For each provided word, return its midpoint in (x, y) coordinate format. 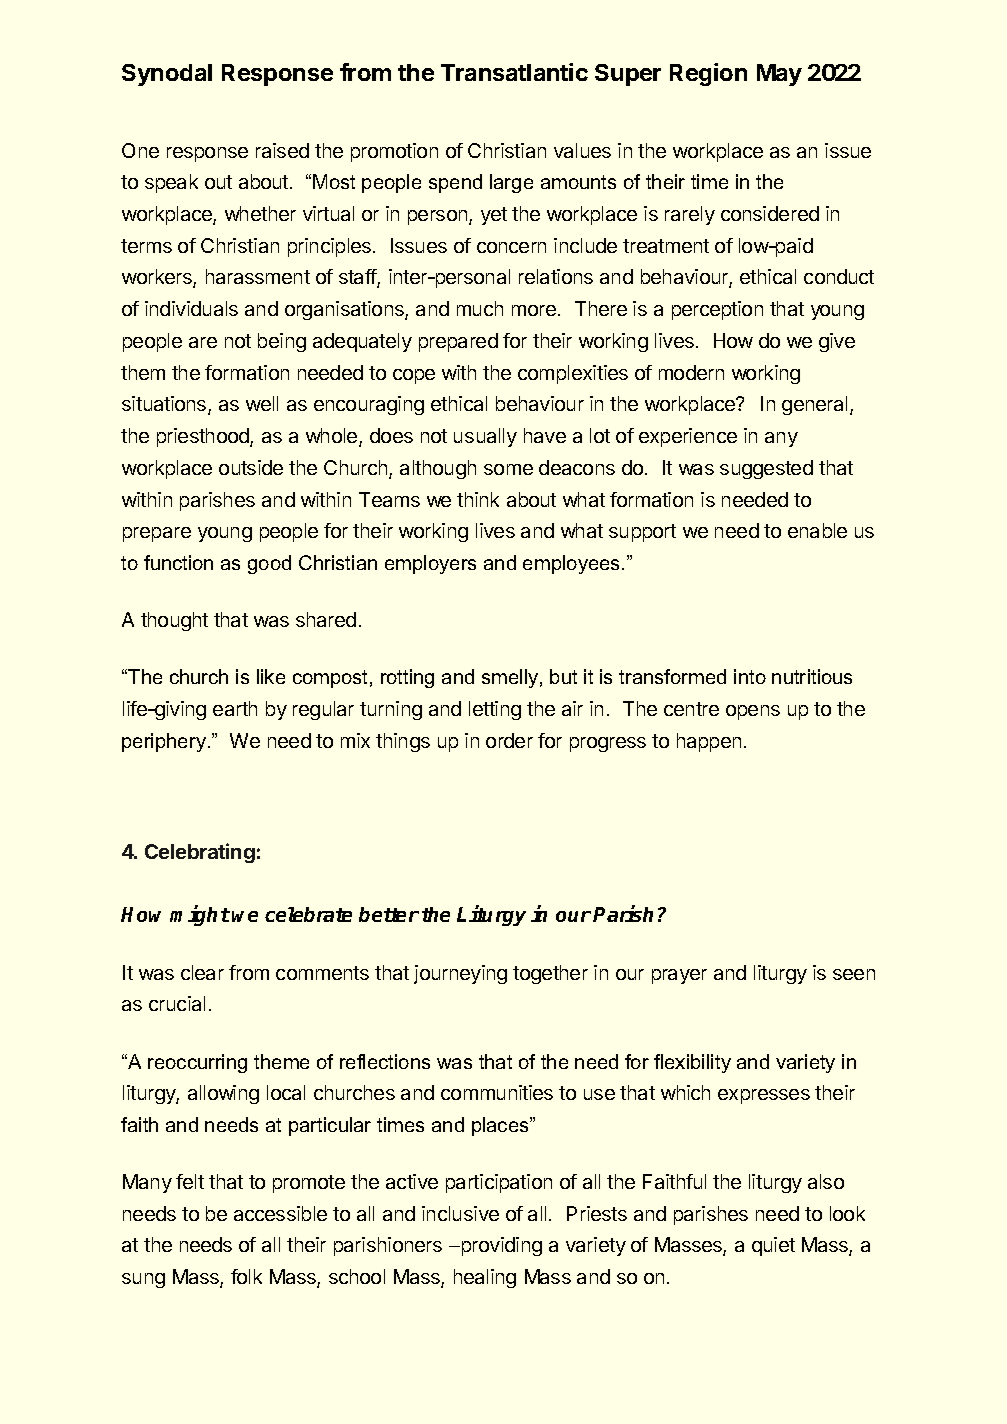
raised (282, 150)
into (750, 676)
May (779, 75)
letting (495, 710)
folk (246, 1276)
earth (235, 708)
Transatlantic (514, 72)
